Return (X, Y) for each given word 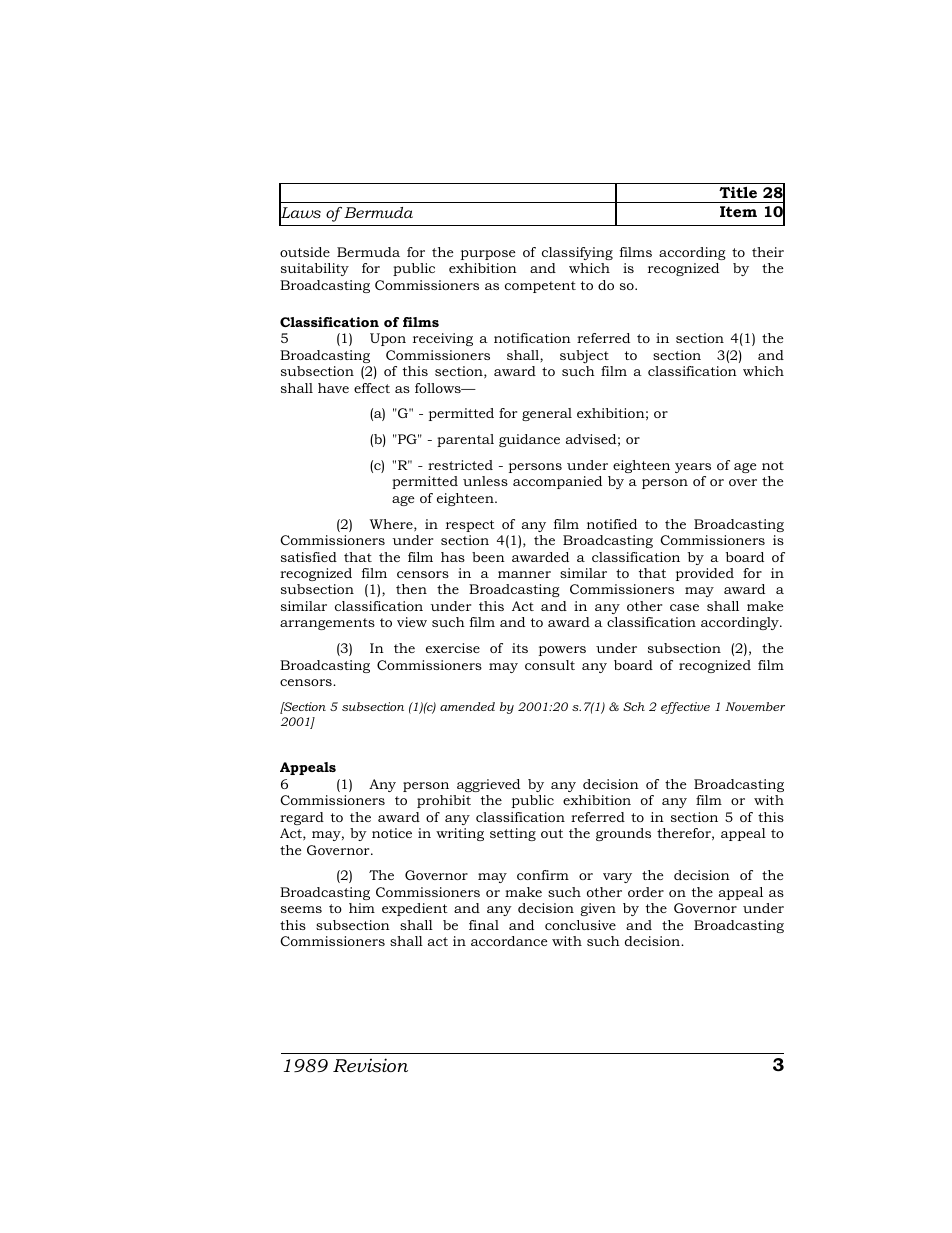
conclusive (580, 925)
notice (392, 833)
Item (738, 211)
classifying (577, 253)
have (333, 388)
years (693, 468)
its (520, 648)
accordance (509, 941)
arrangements (327, 624)
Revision (370, 1065)
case (684, 607)
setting (513, 834)
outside (305, 252)
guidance (529, 440)
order (646, 892)
